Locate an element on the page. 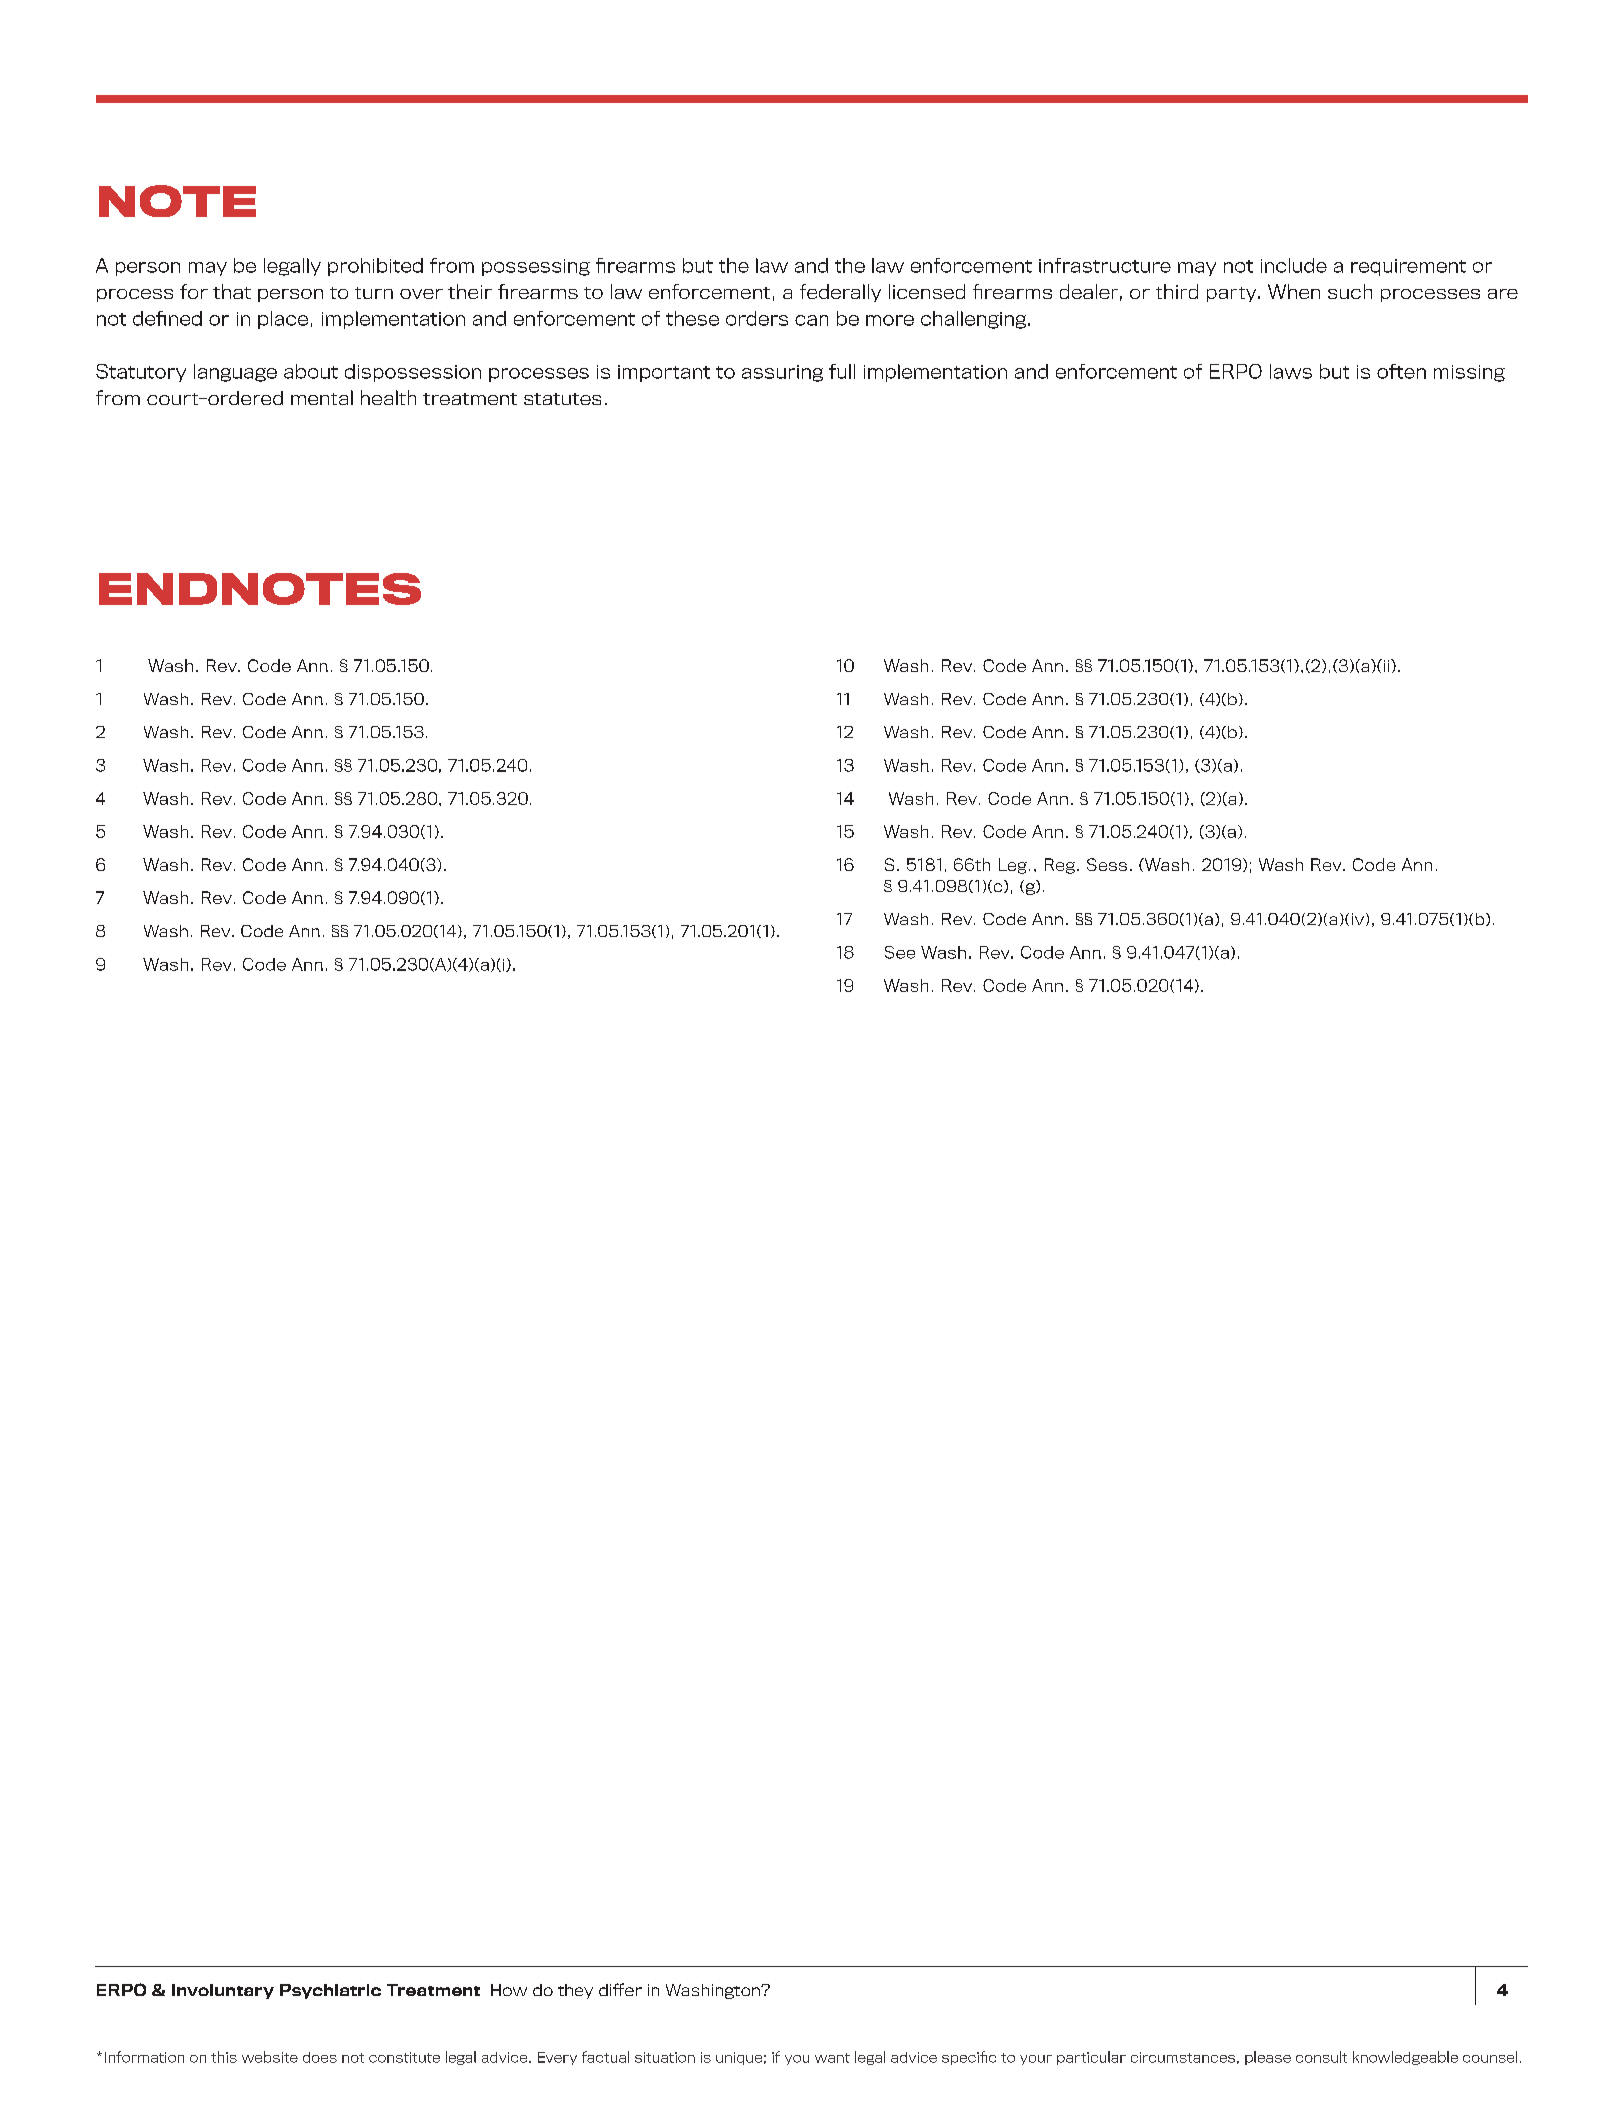 This page has height=2101, width=1624. want is located at coordinates (832, 2058).
